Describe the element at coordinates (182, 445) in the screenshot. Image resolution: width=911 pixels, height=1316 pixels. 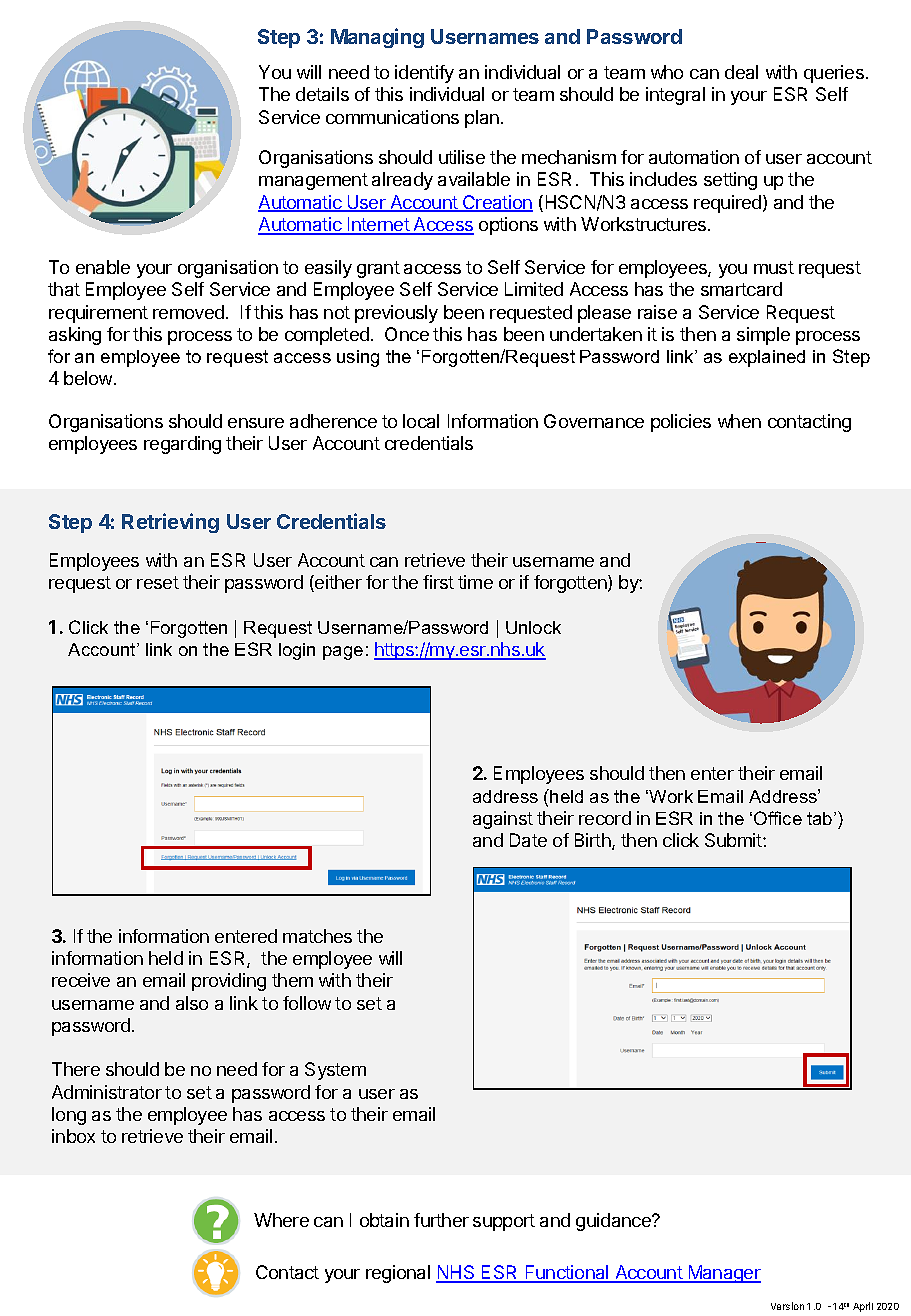
I see `regarding` at that location.
